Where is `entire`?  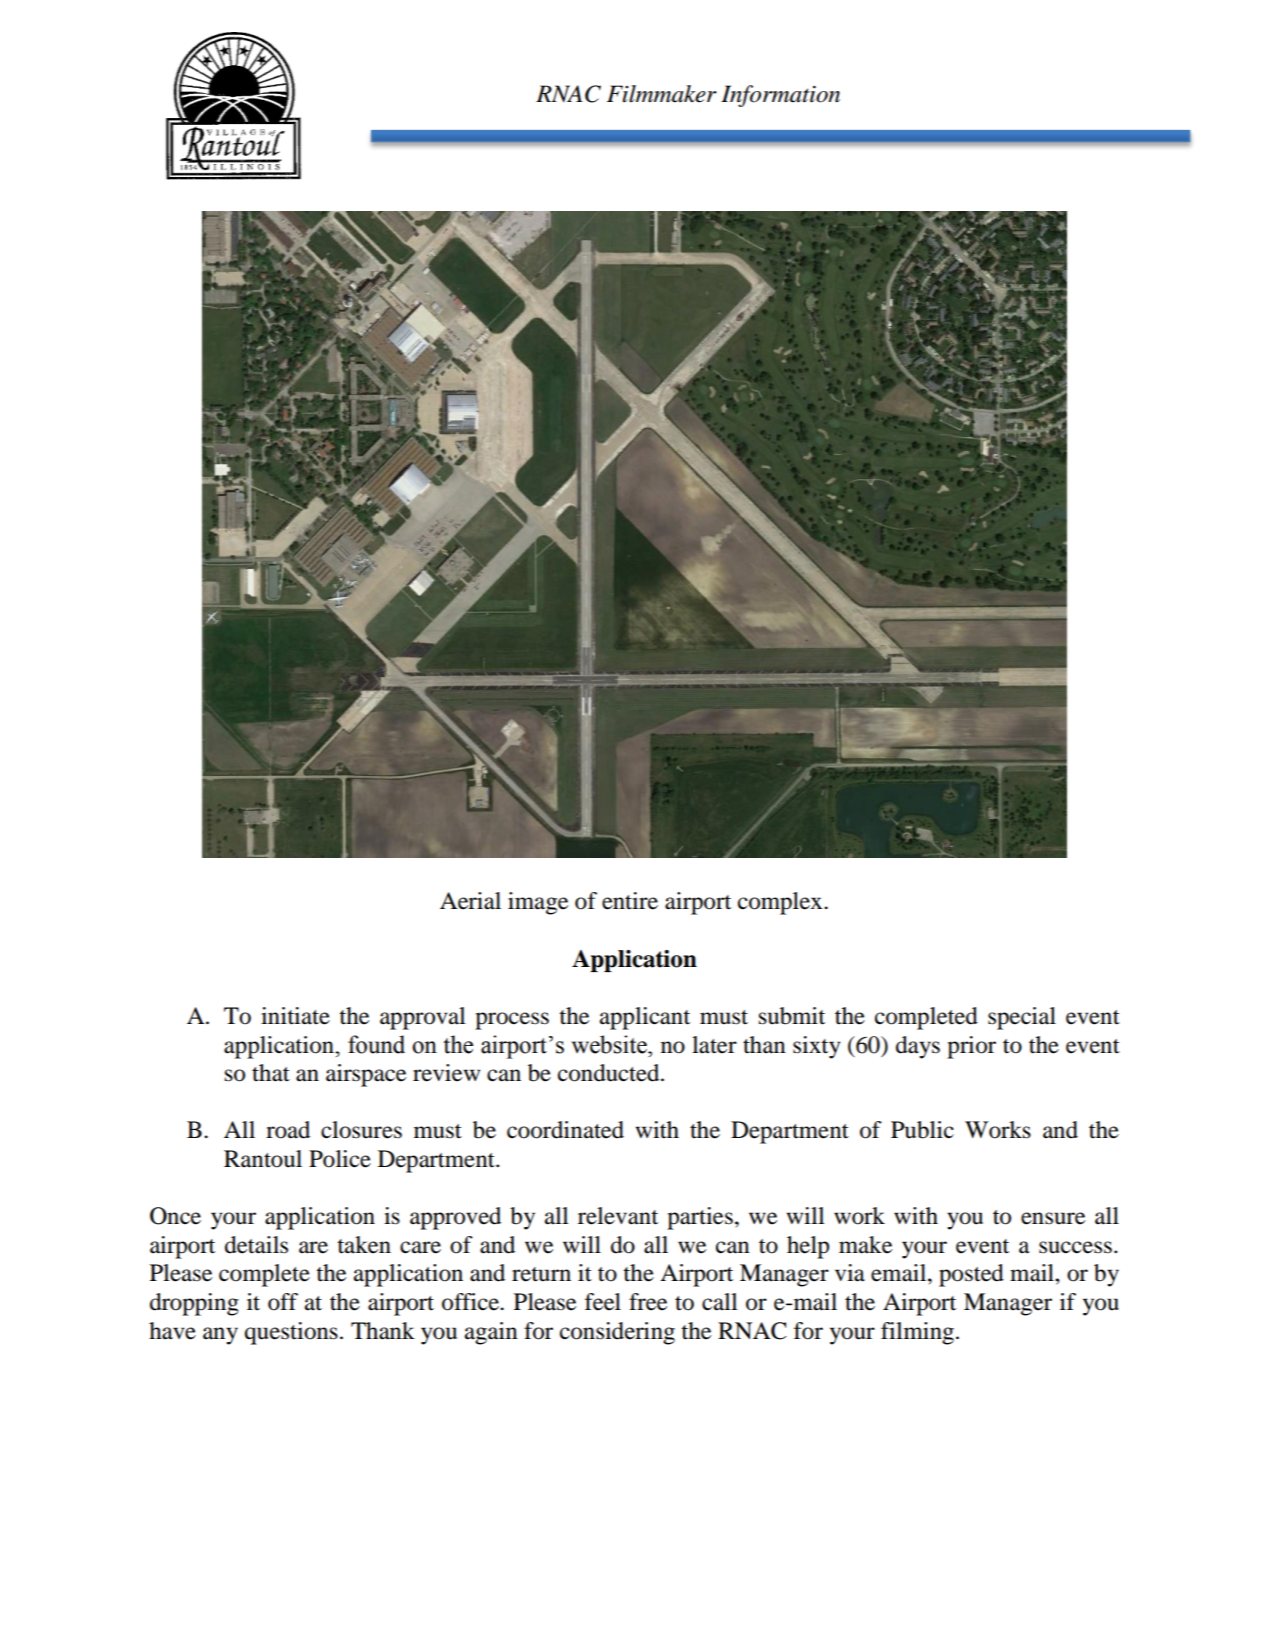
entire is located at coordinates (630, 901).
